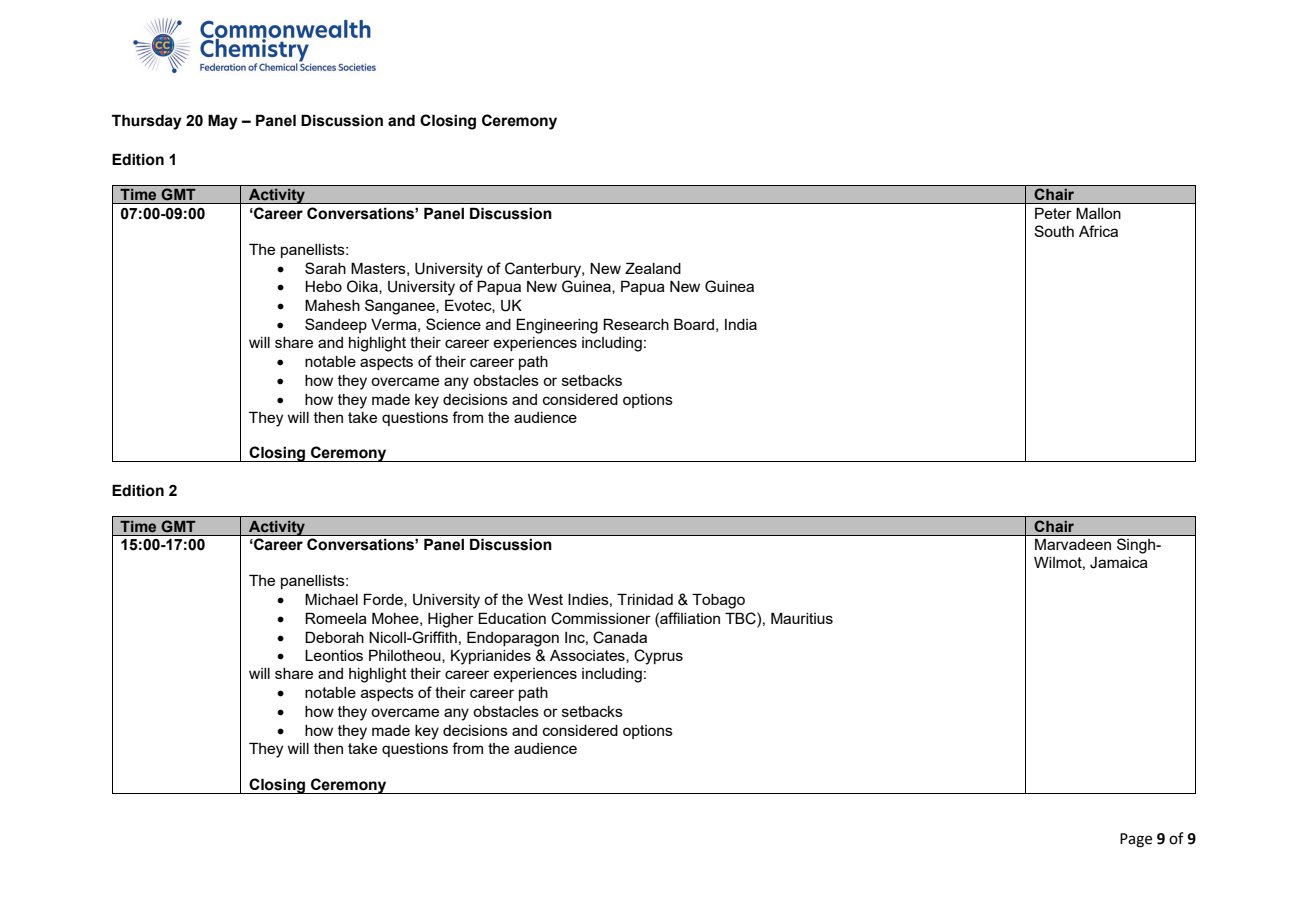  Describe the element at coordinates (653, 268) in the screenshot. I see `Zealand` at that location.
